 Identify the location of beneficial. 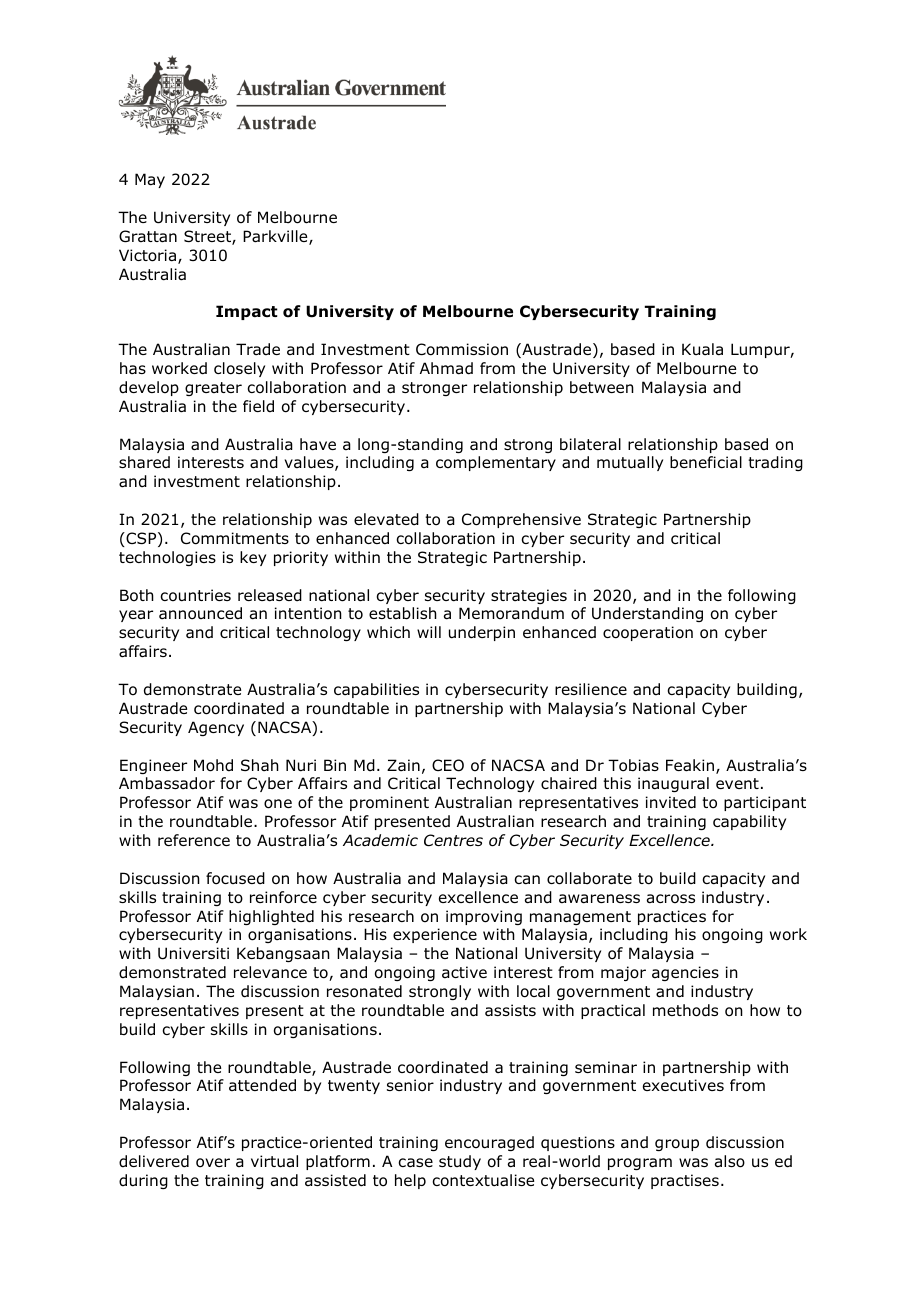
(706, 462).
